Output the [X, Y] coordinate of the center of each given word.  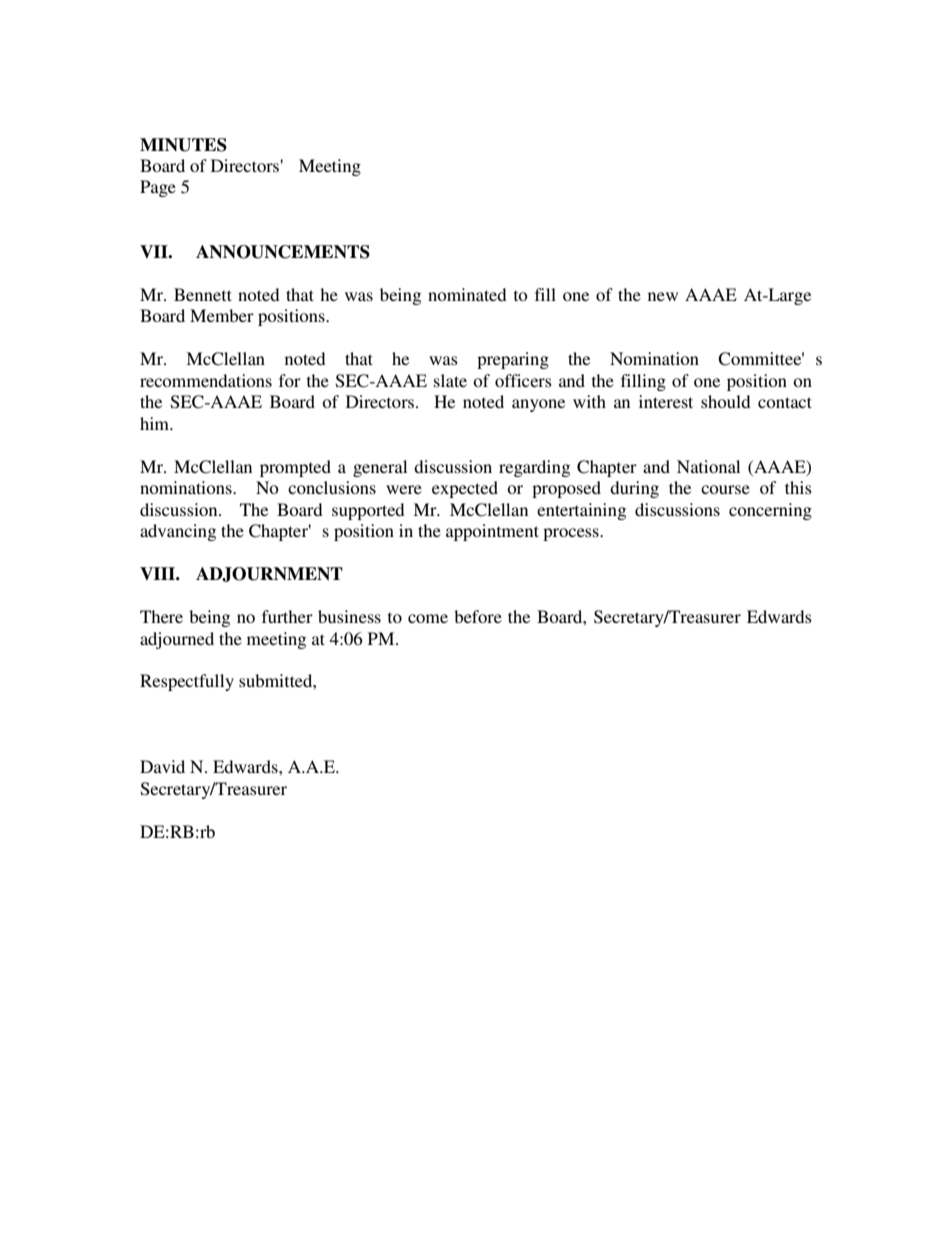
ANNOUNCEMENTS [283, 252]
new [663, 296]
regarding [534, 468]
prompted [295, 468]
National [708, 466]
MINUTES [183, 145]
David [162, 766]
